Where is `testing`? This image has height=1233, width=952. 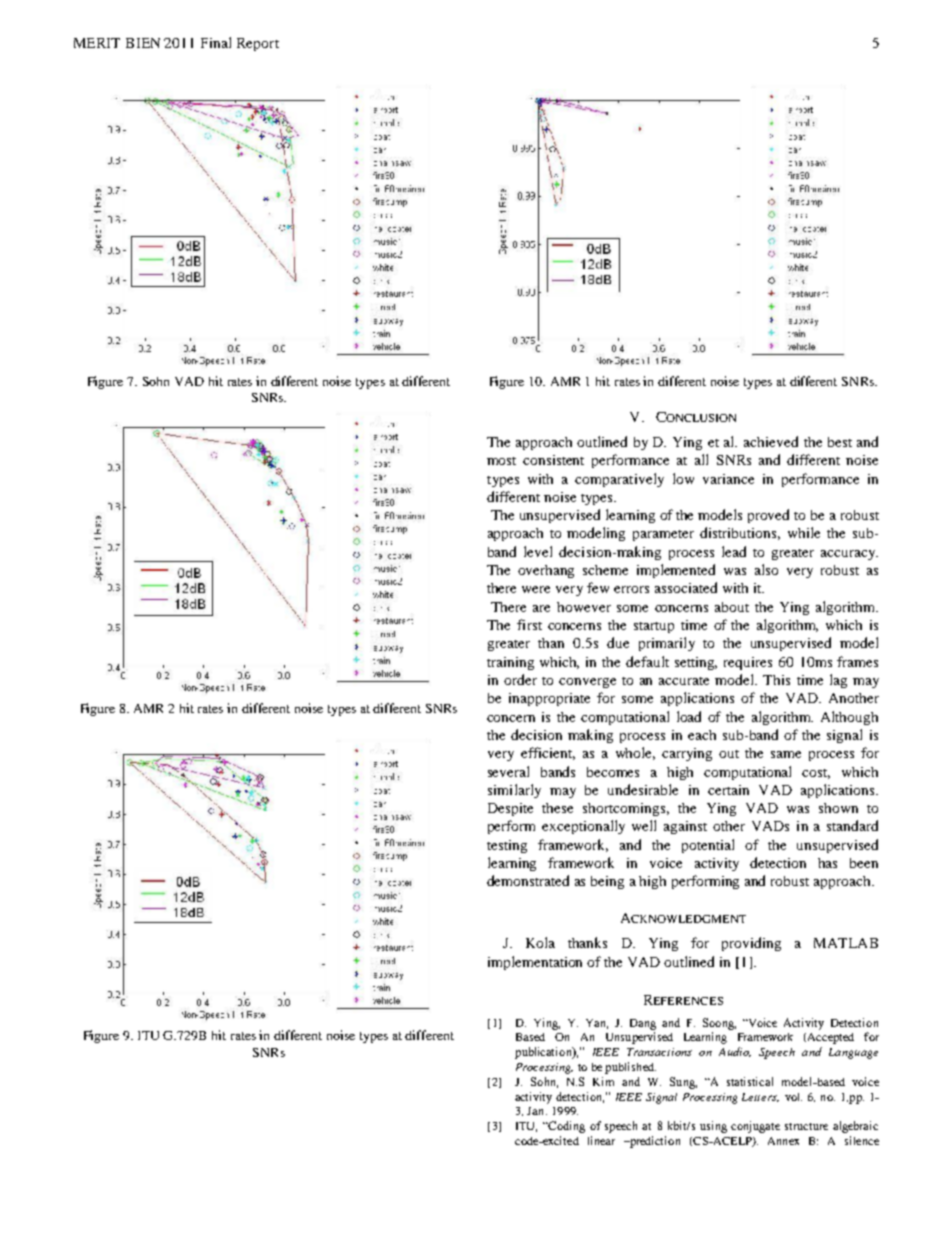
testing is located at coordinates (507, 846).
